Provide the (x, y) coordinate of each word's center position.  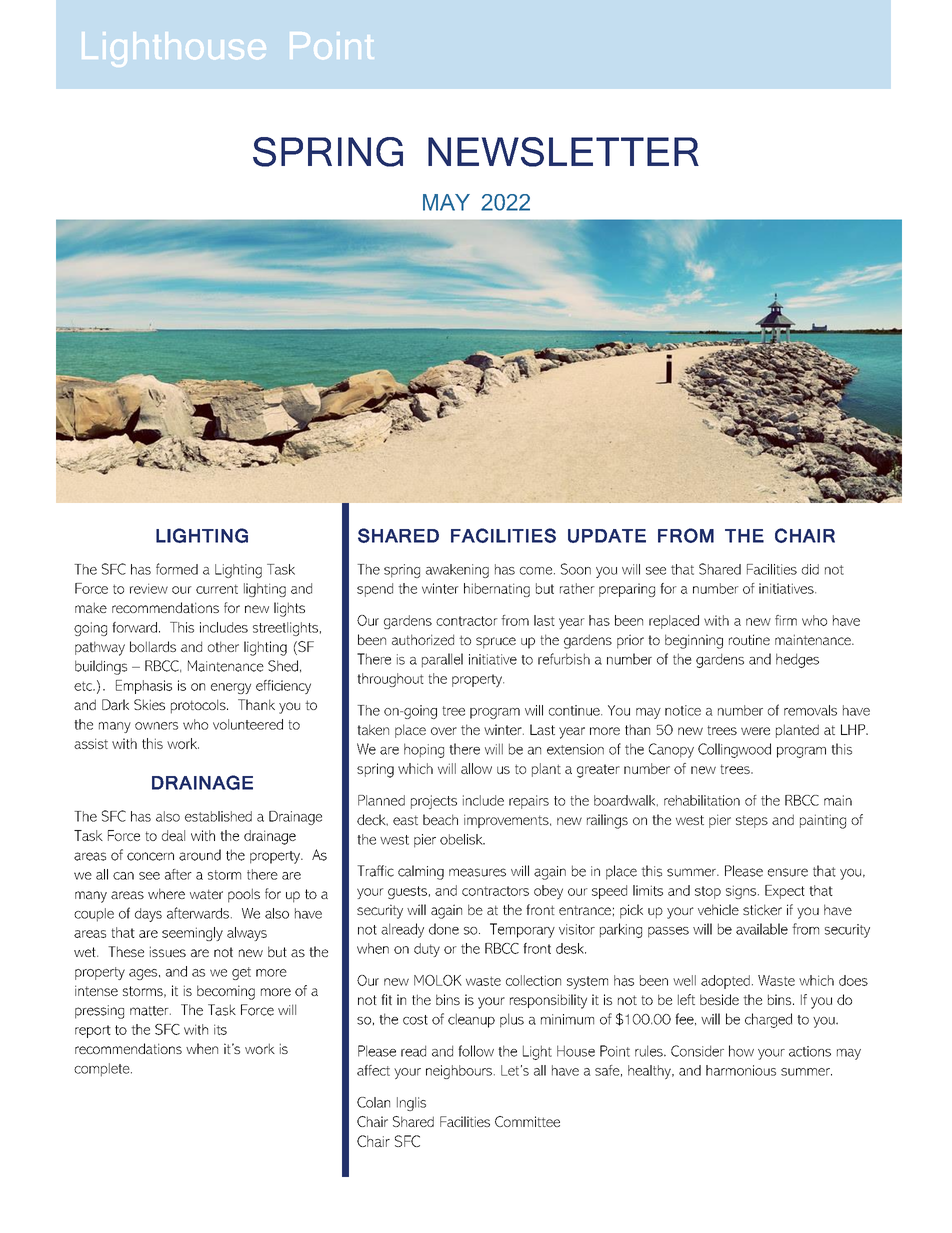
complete (103, 1070)
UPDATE (607, 536)
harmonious (741, 1070)
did (810, 569)
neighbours (459, 1072)
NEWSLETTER (563, 152)
